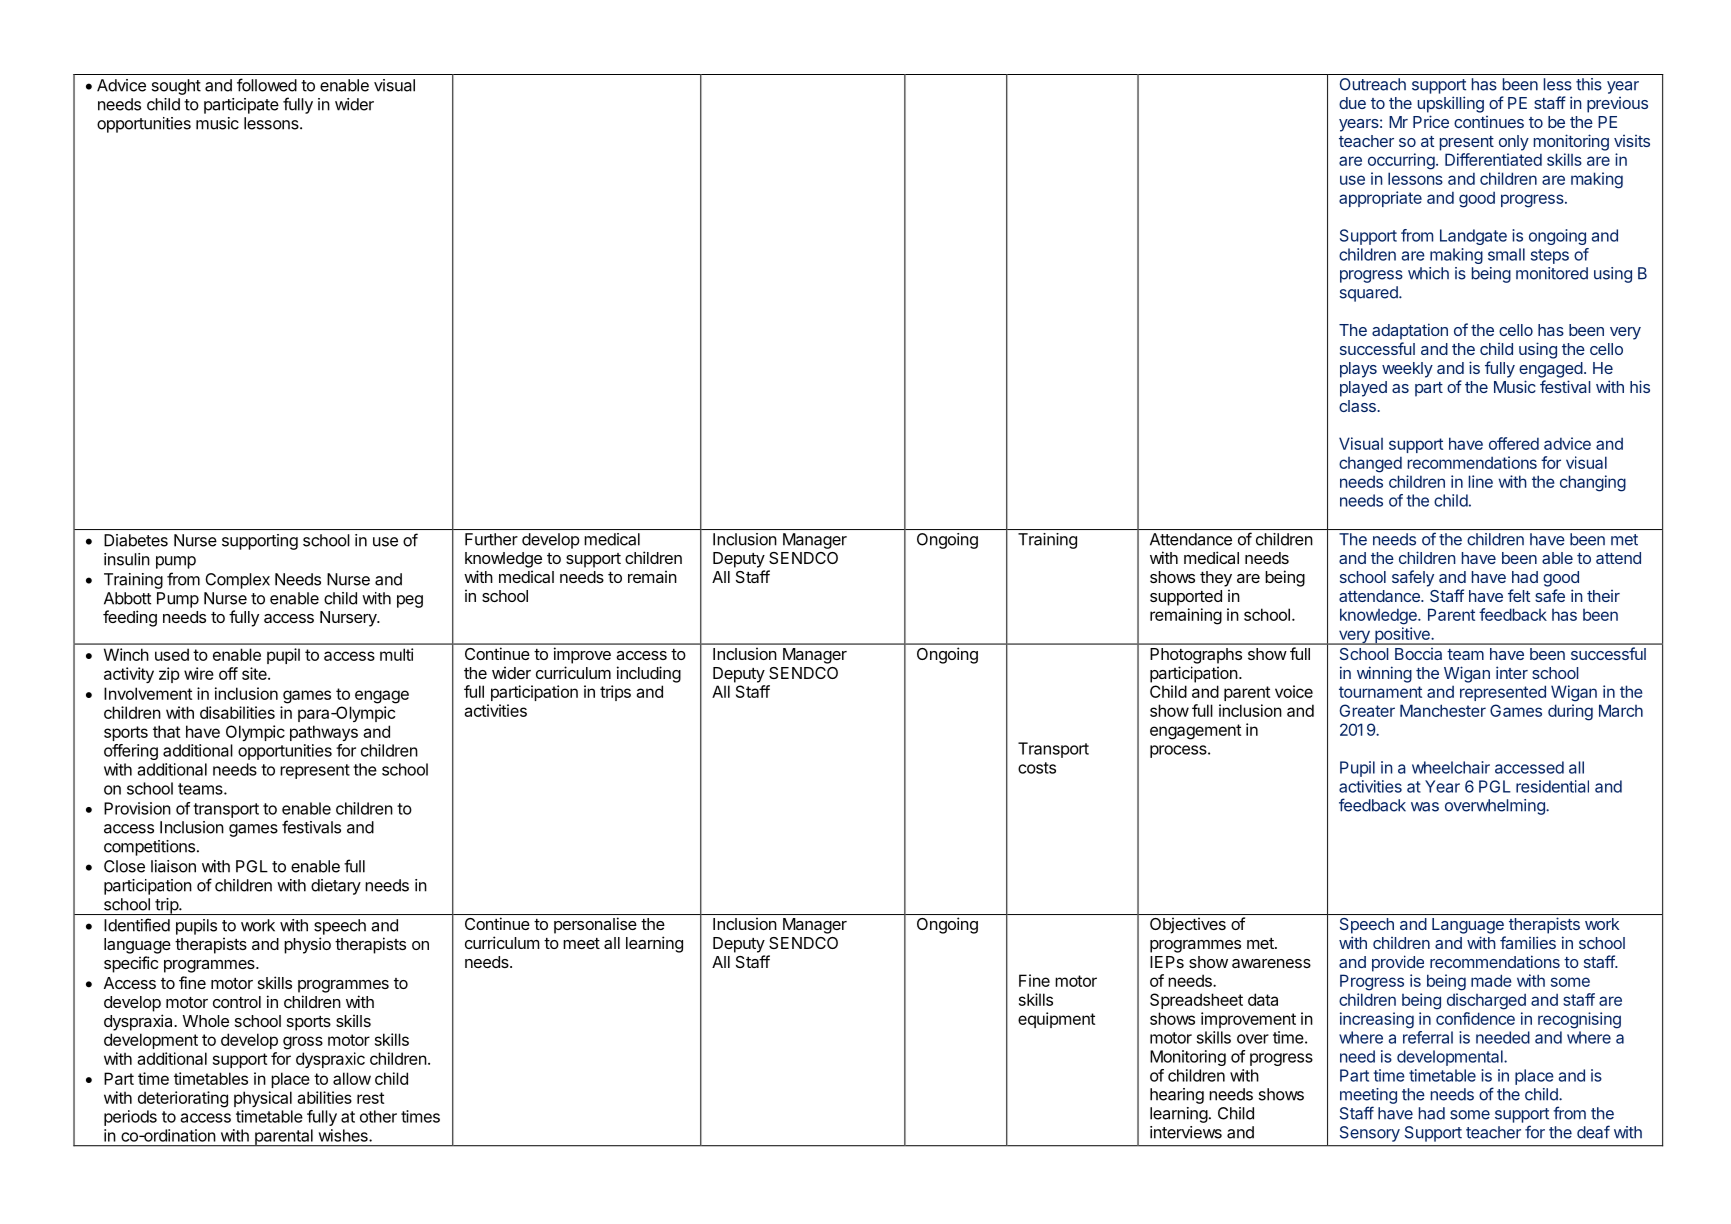 The image size is (1731, 1224). I want to click on due, so click(1352, 103).
